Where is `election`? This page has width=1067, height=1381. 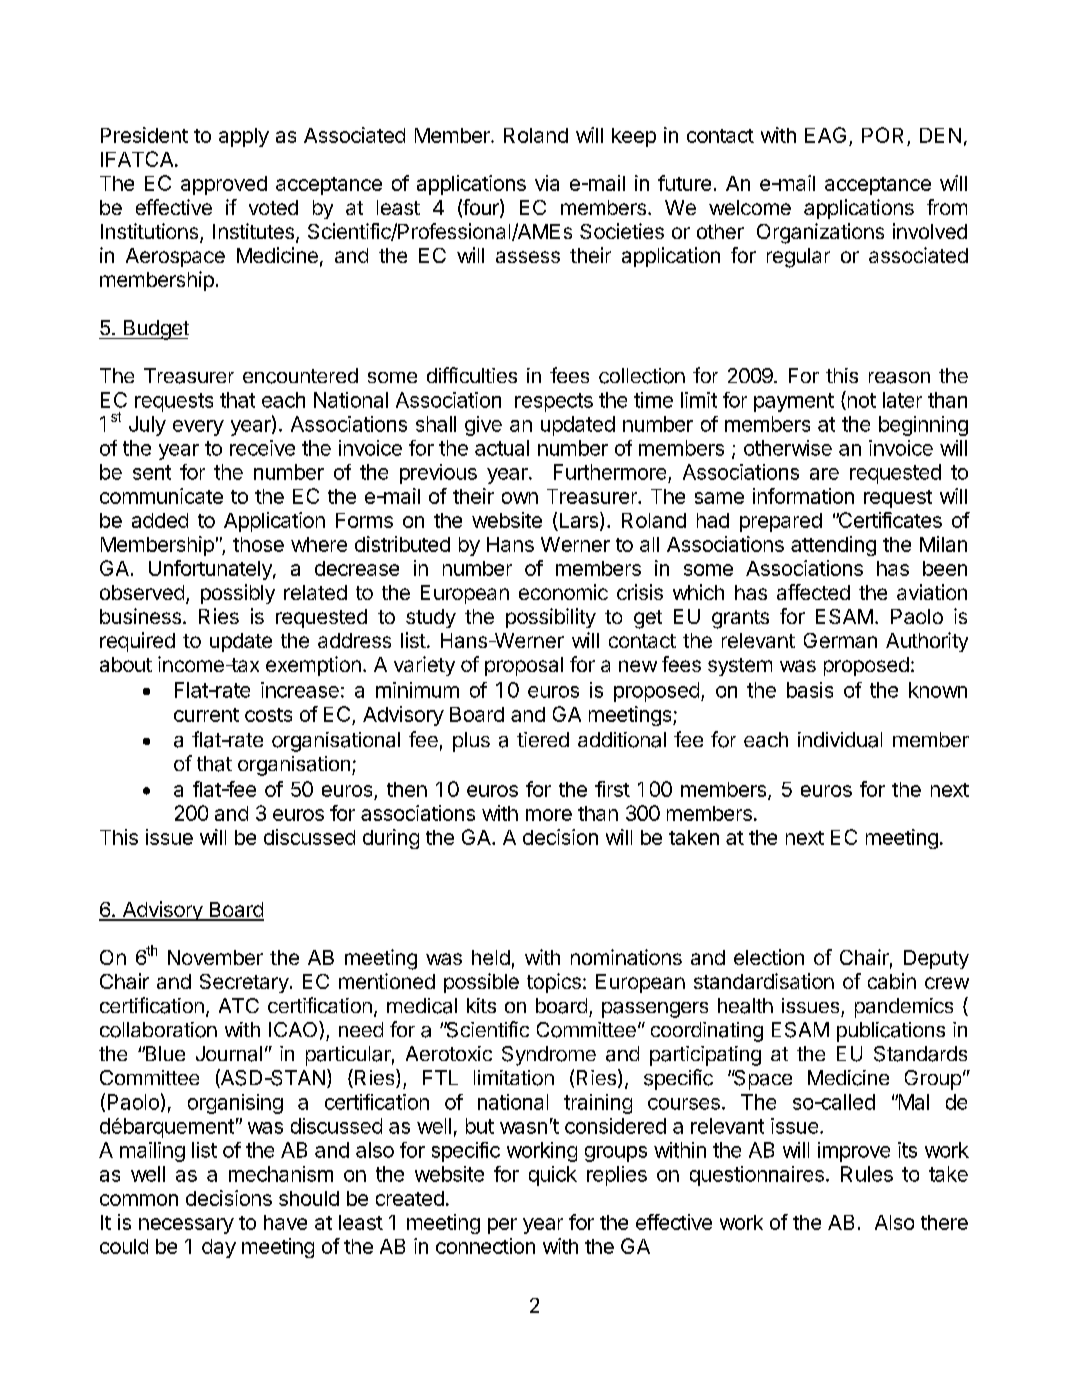 election is located at coordinates (769, 957).
